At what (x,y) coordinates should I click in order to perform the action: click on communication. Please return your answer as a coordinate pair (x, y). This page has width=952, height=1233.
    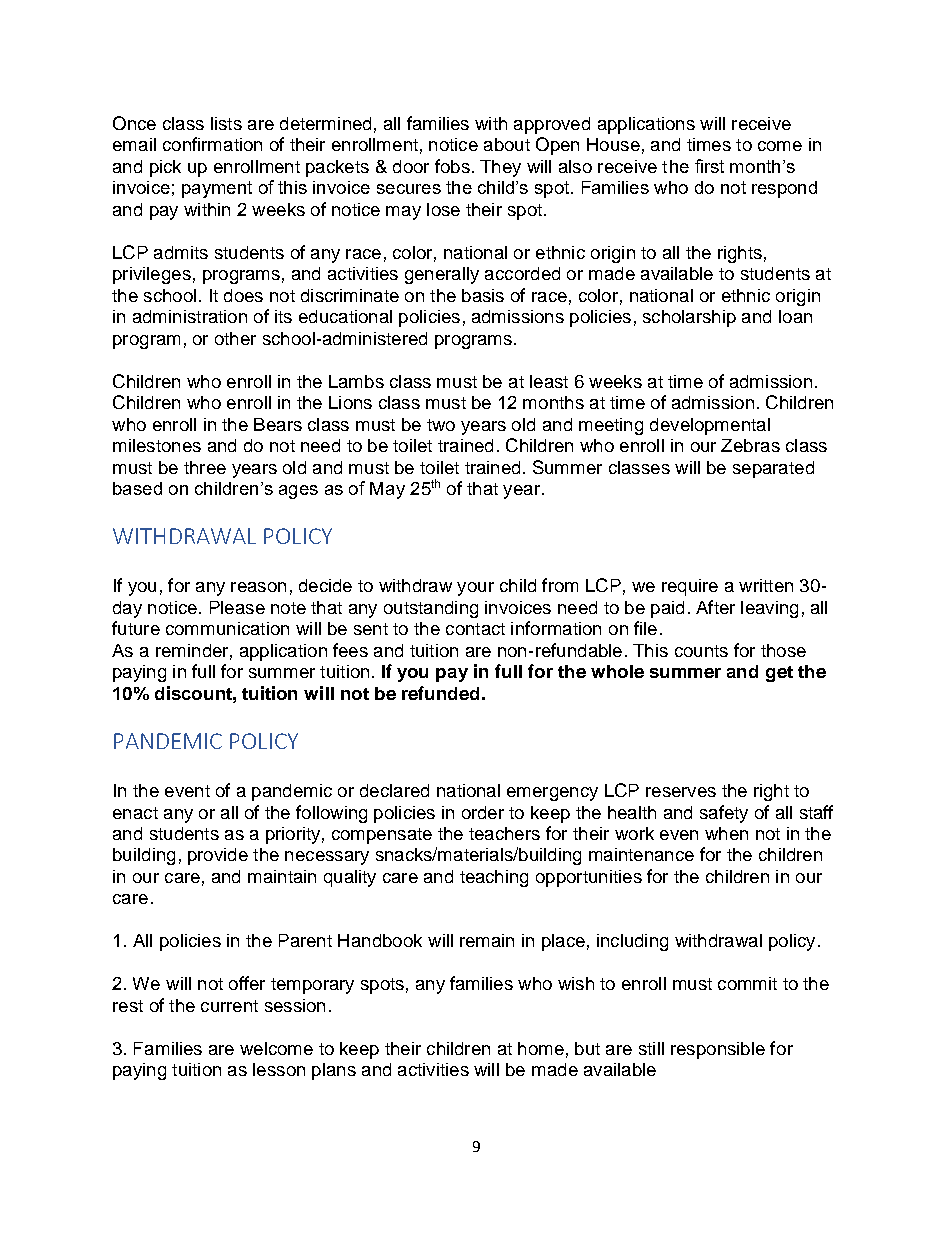
    Looking at the image, I should click on (227, 628).
